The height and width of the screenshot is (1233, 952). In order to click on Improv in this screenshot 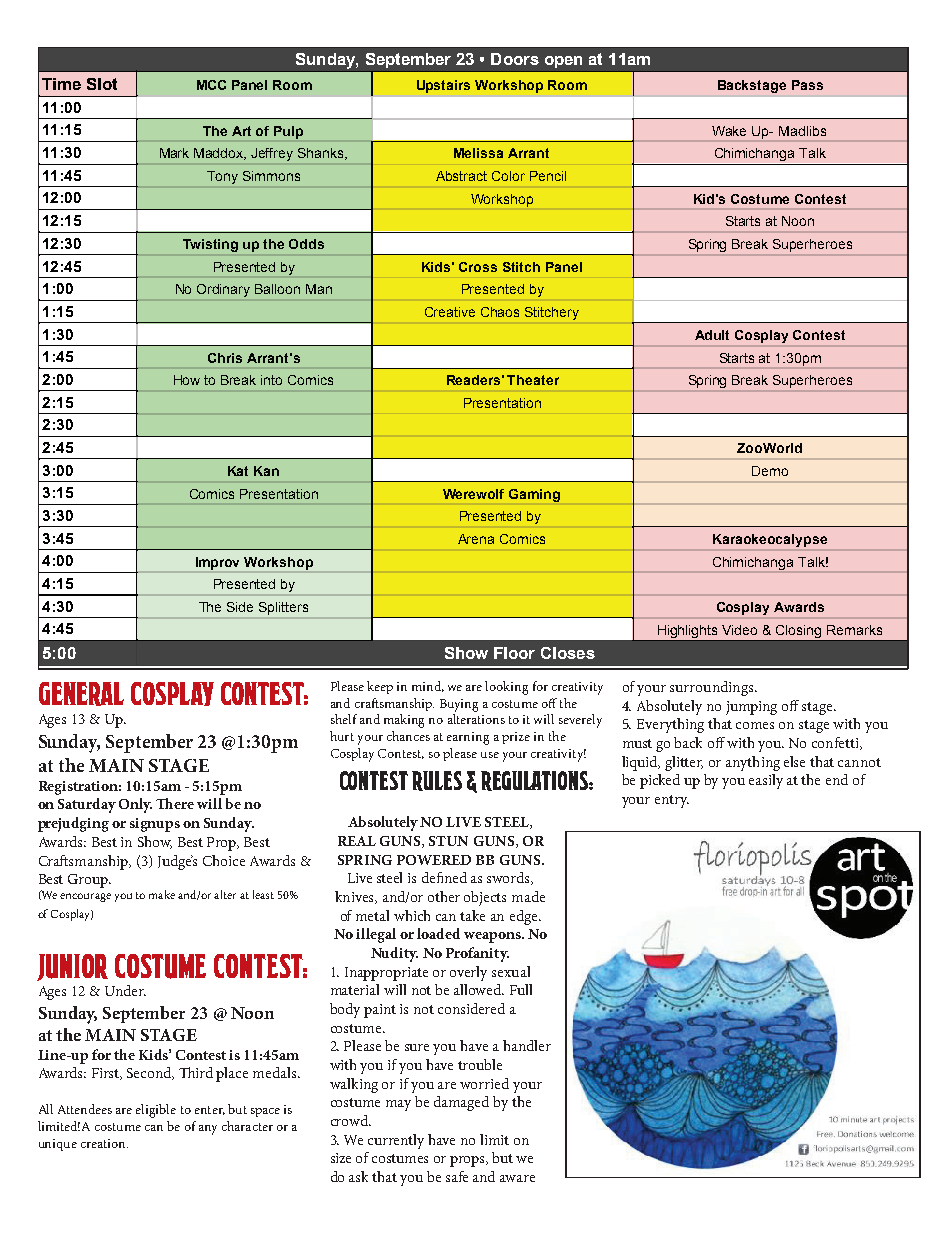, I will do `click(217, 563)`.
